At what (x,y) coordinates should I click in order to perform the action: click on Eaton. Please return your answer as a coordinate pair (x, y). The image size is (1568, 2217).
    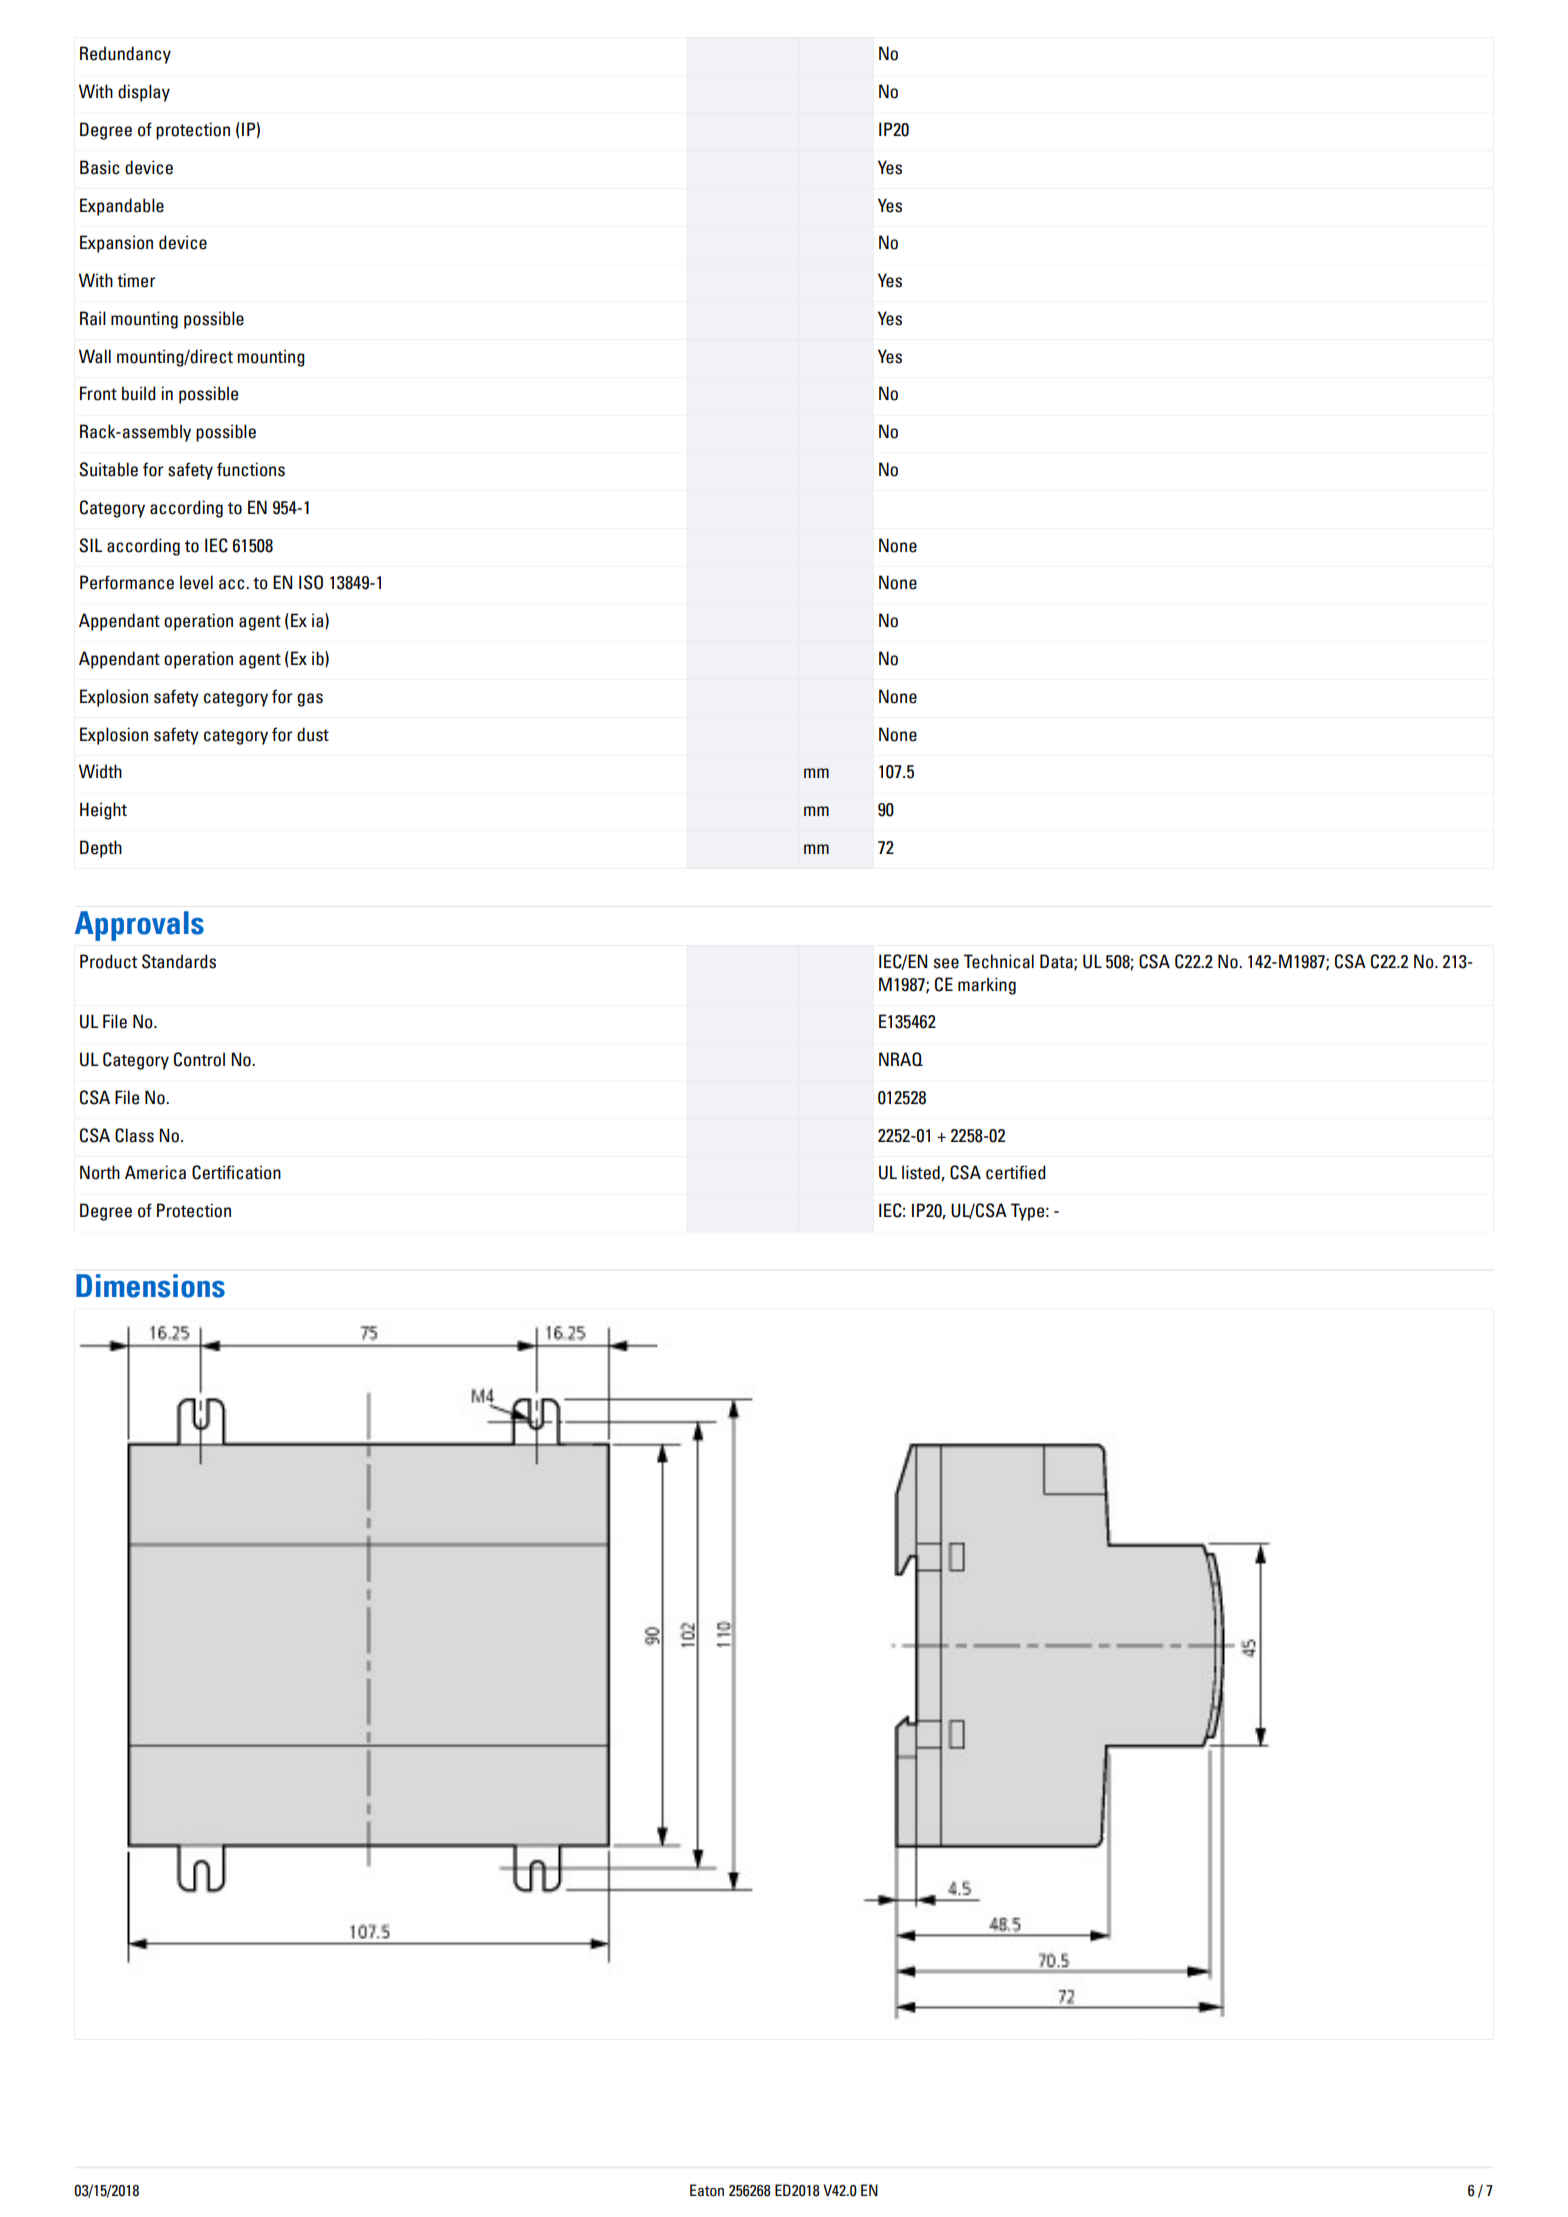
    Looking at the image, I should click on (707, 2190).
